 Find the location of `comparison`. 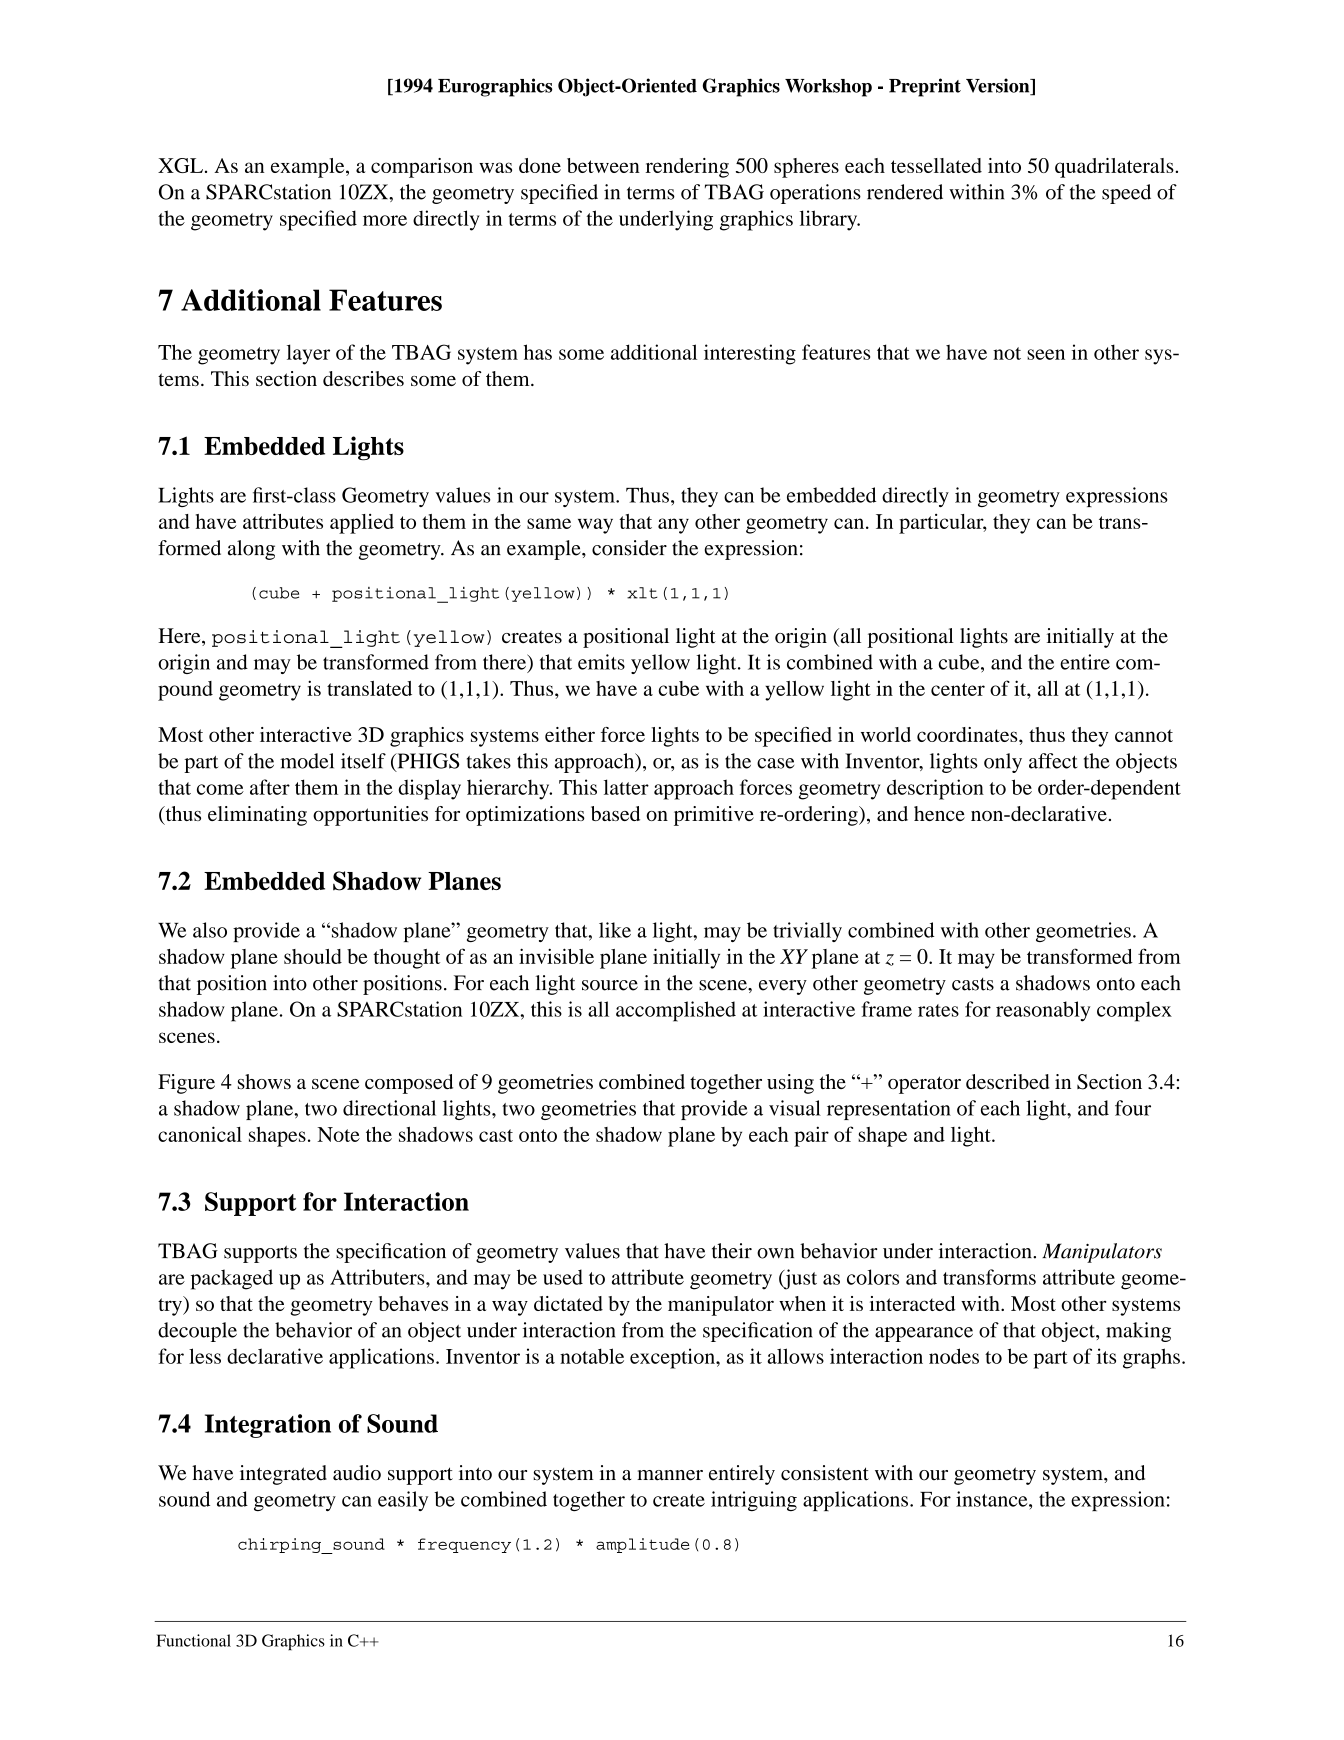

comparison is located at coordinates (422, 168).
